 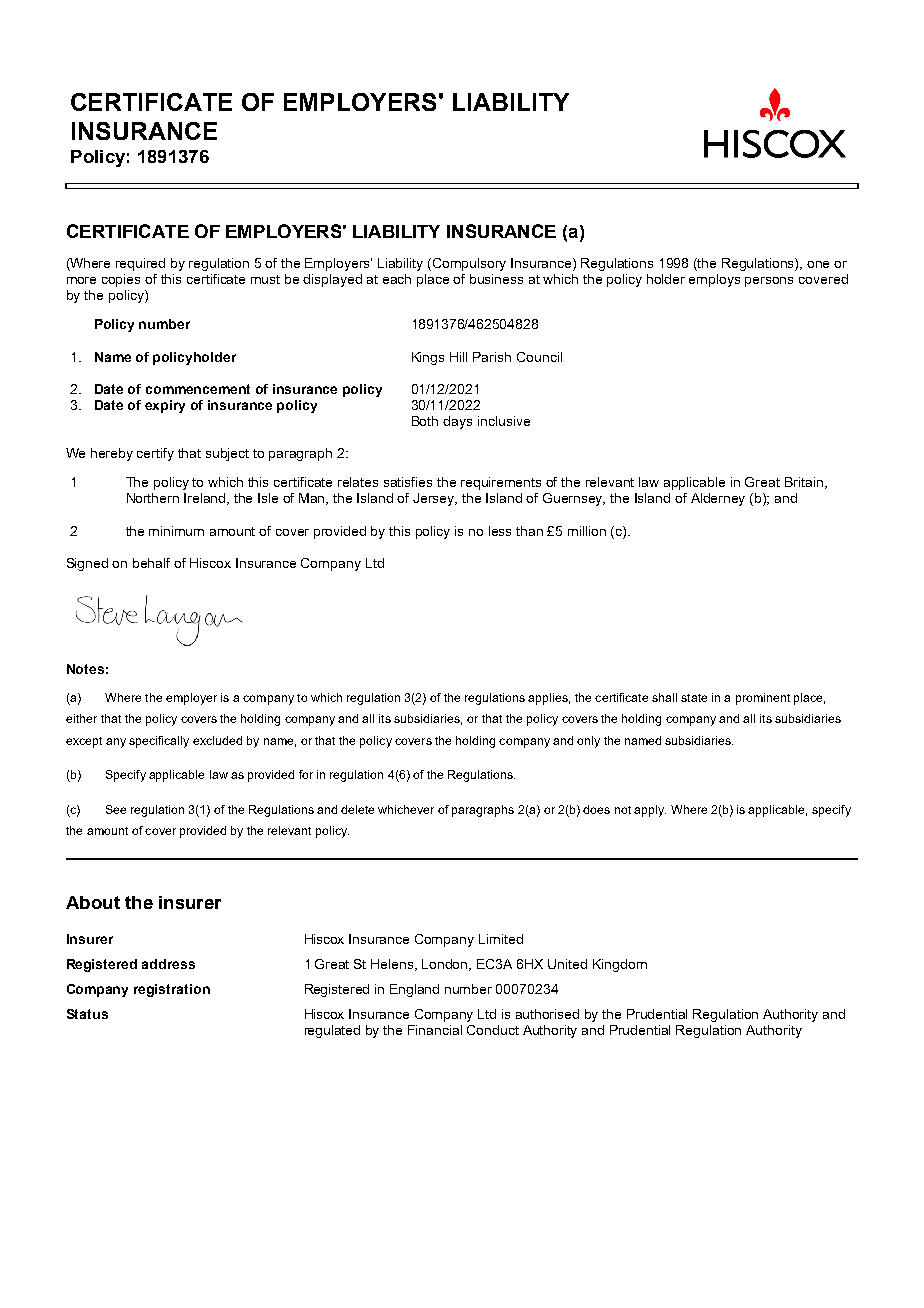 I want to click on authorised, so click(x=547, y=1014).
